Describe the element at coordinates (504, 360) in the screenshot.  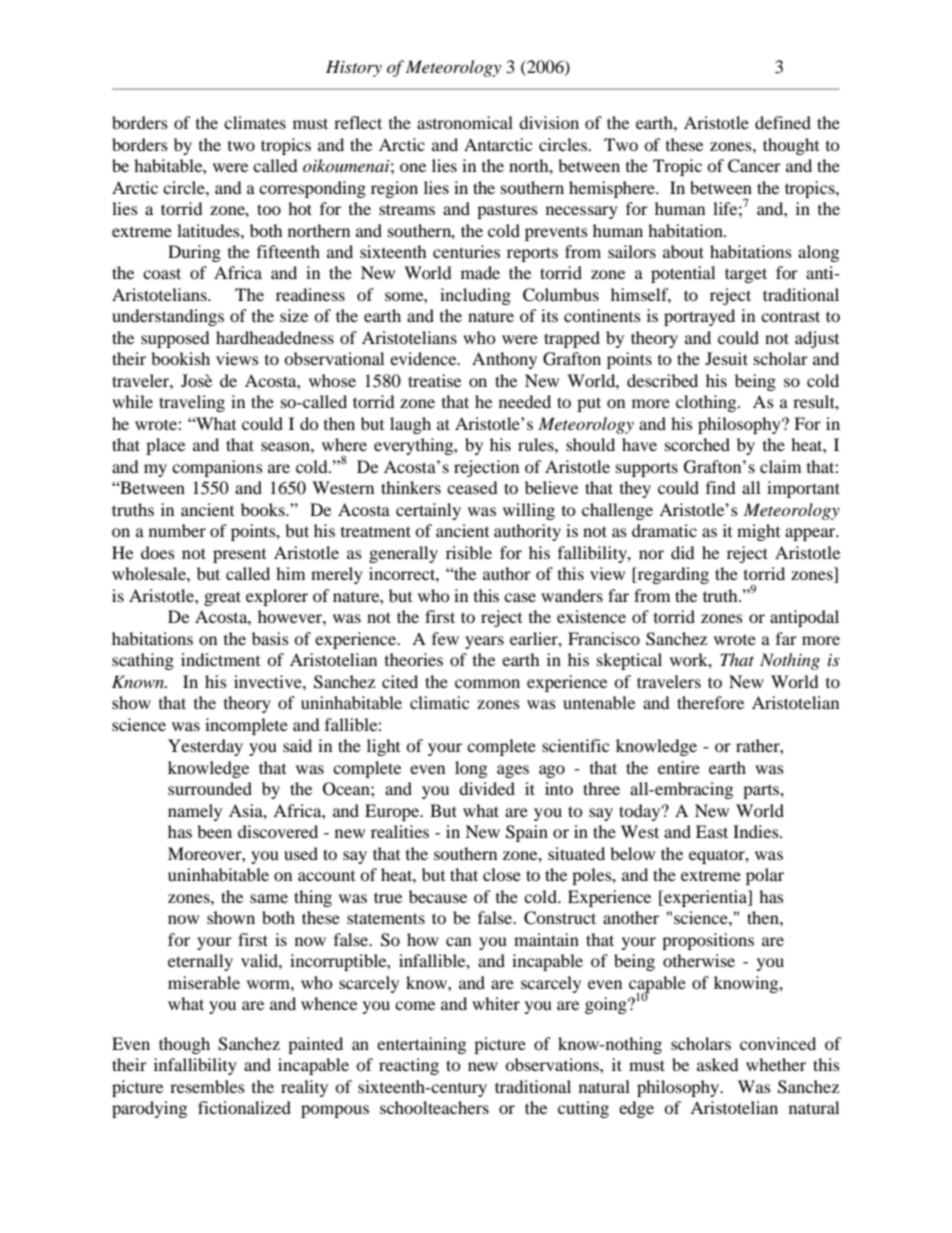
I see `Anthony` at that location.
